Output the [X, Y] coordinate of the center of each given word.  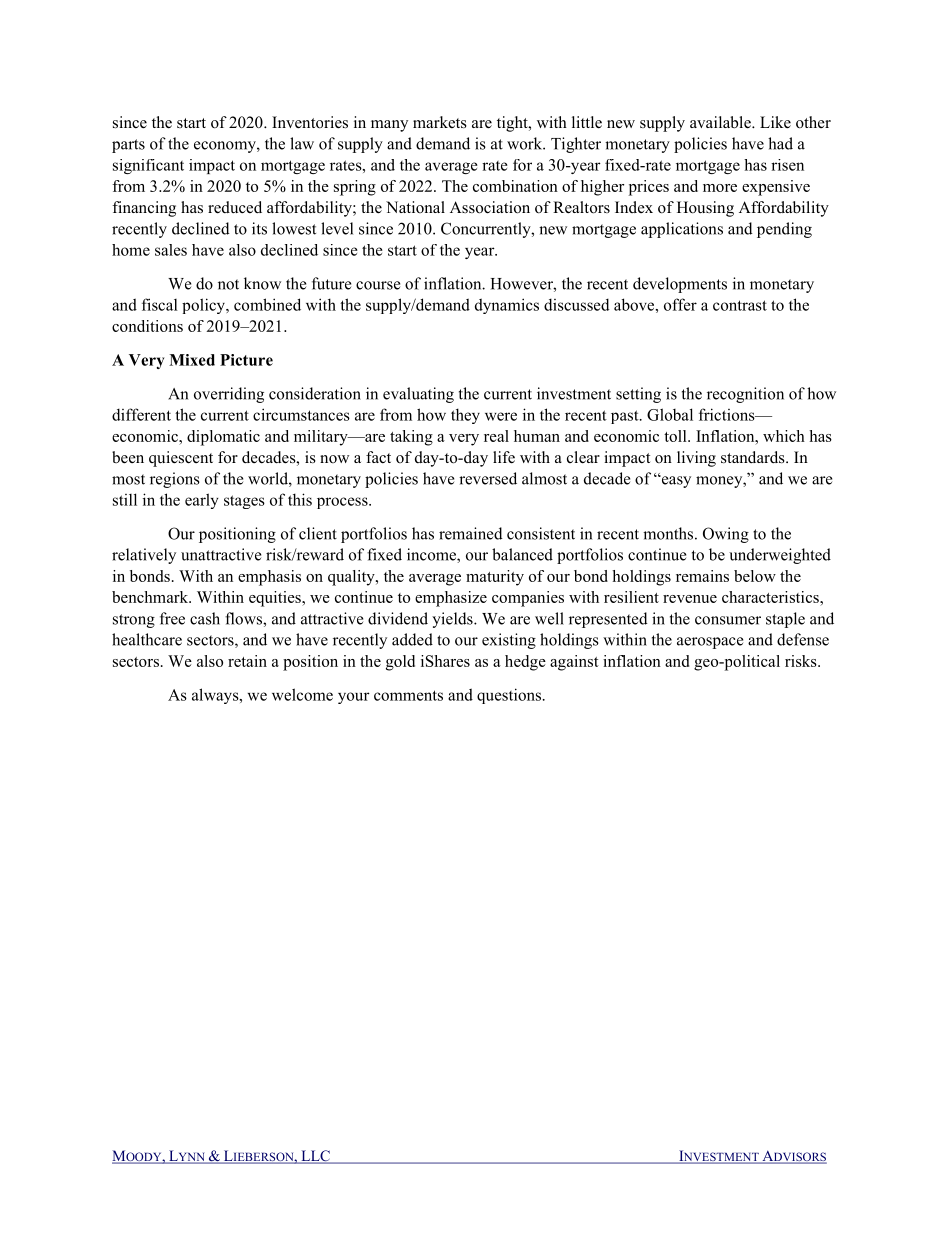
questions [510, 696]
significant [148, 166]
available [721, 122]
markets [440, 122]
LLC [315, 1157]
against [574, 663]
